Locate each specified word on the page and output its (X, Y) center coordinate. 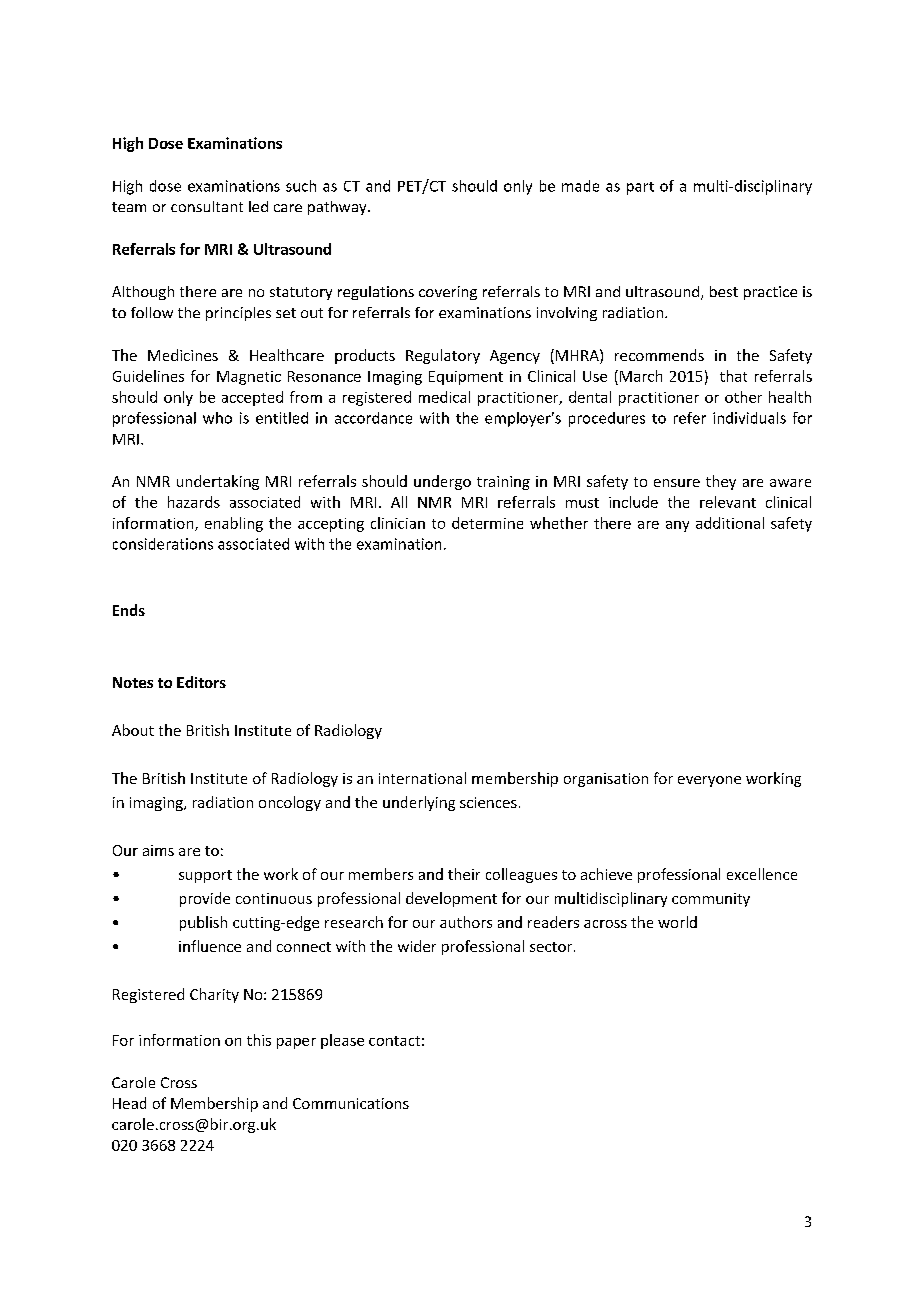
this (259, 1040)
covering (448, 293)
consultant (207, 206)
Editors (201, 682)
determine (487, 523)
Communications (351, 1103)
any (677, 526)
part (640, 188)
